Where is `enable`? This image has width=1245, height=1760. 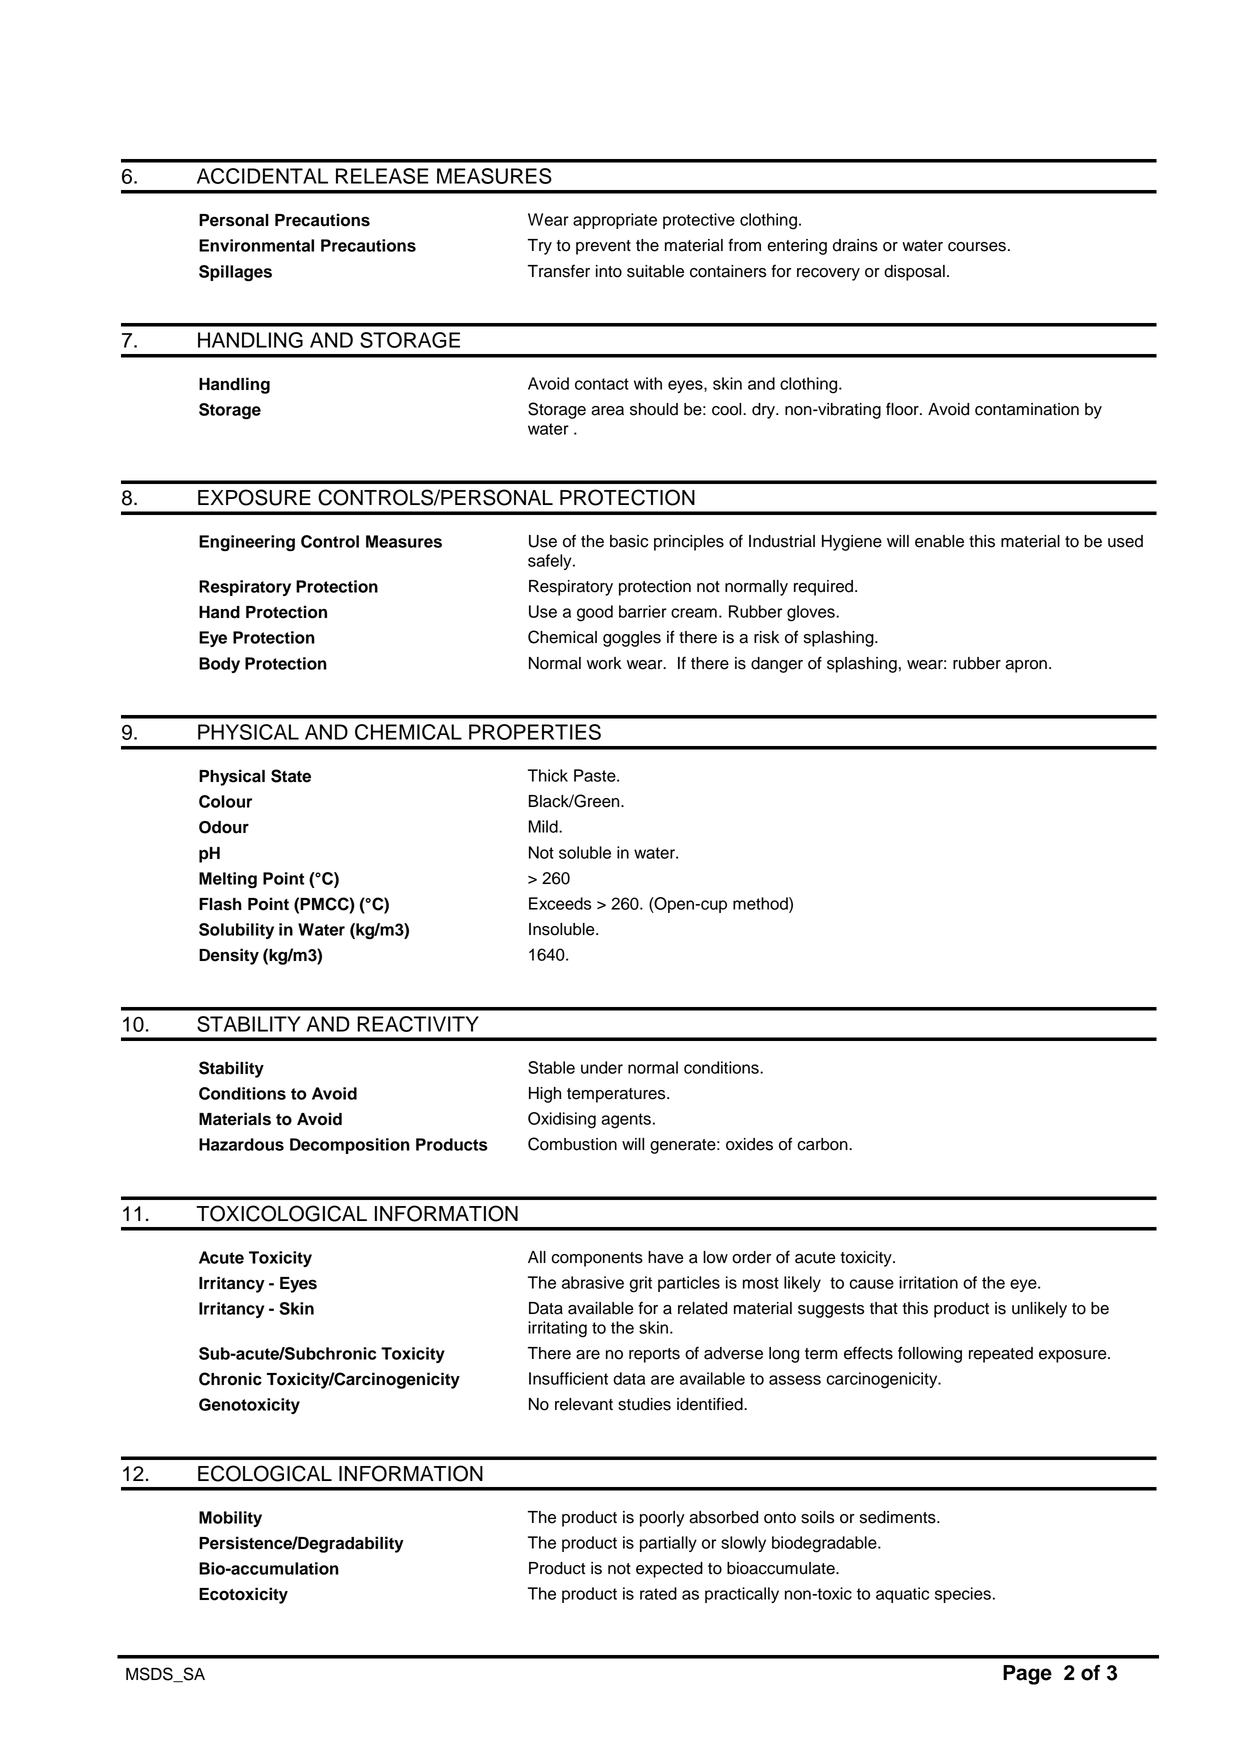 enable is located at coordinates (939, 541).
